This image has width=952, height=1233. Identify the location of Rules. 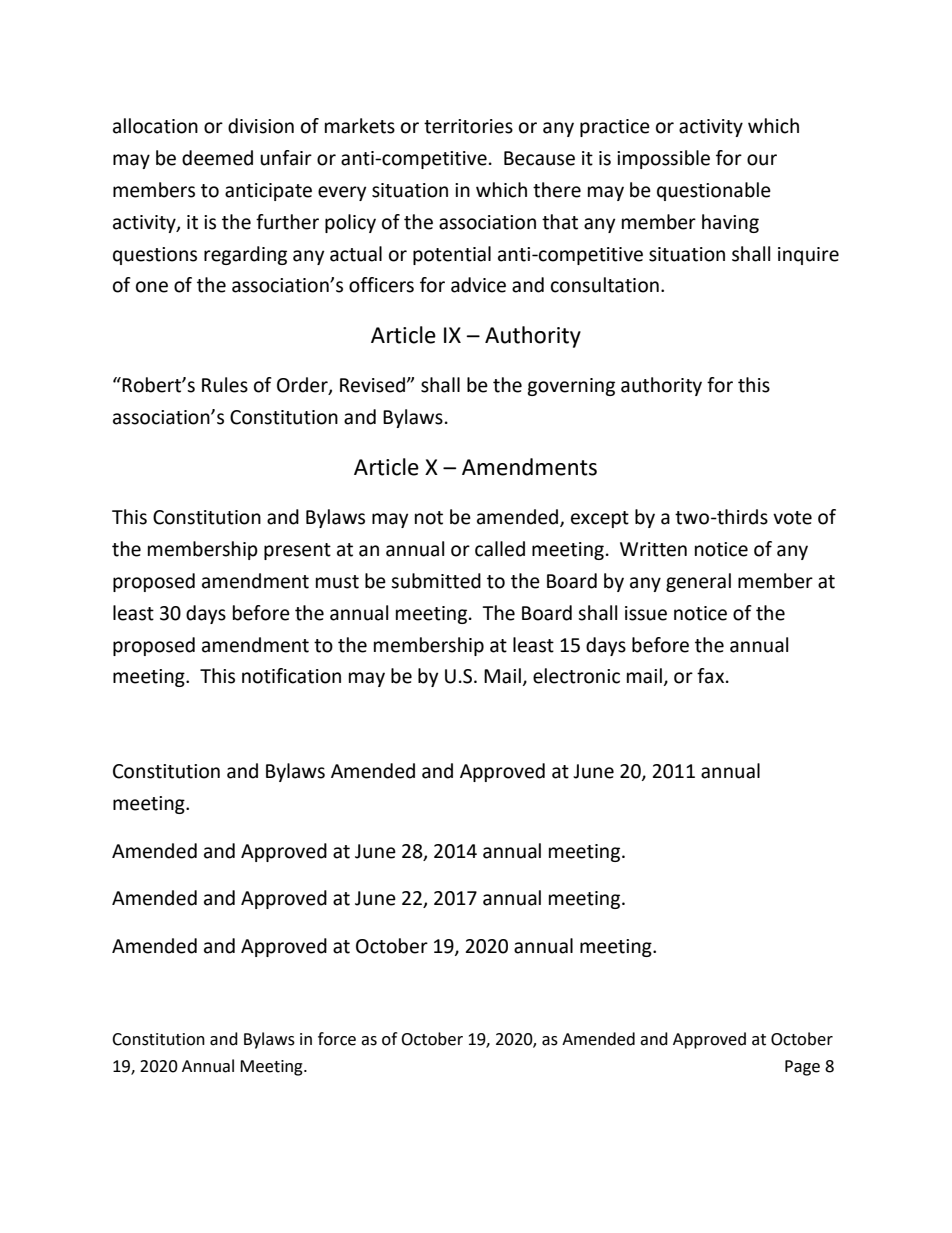
(225, 385).
